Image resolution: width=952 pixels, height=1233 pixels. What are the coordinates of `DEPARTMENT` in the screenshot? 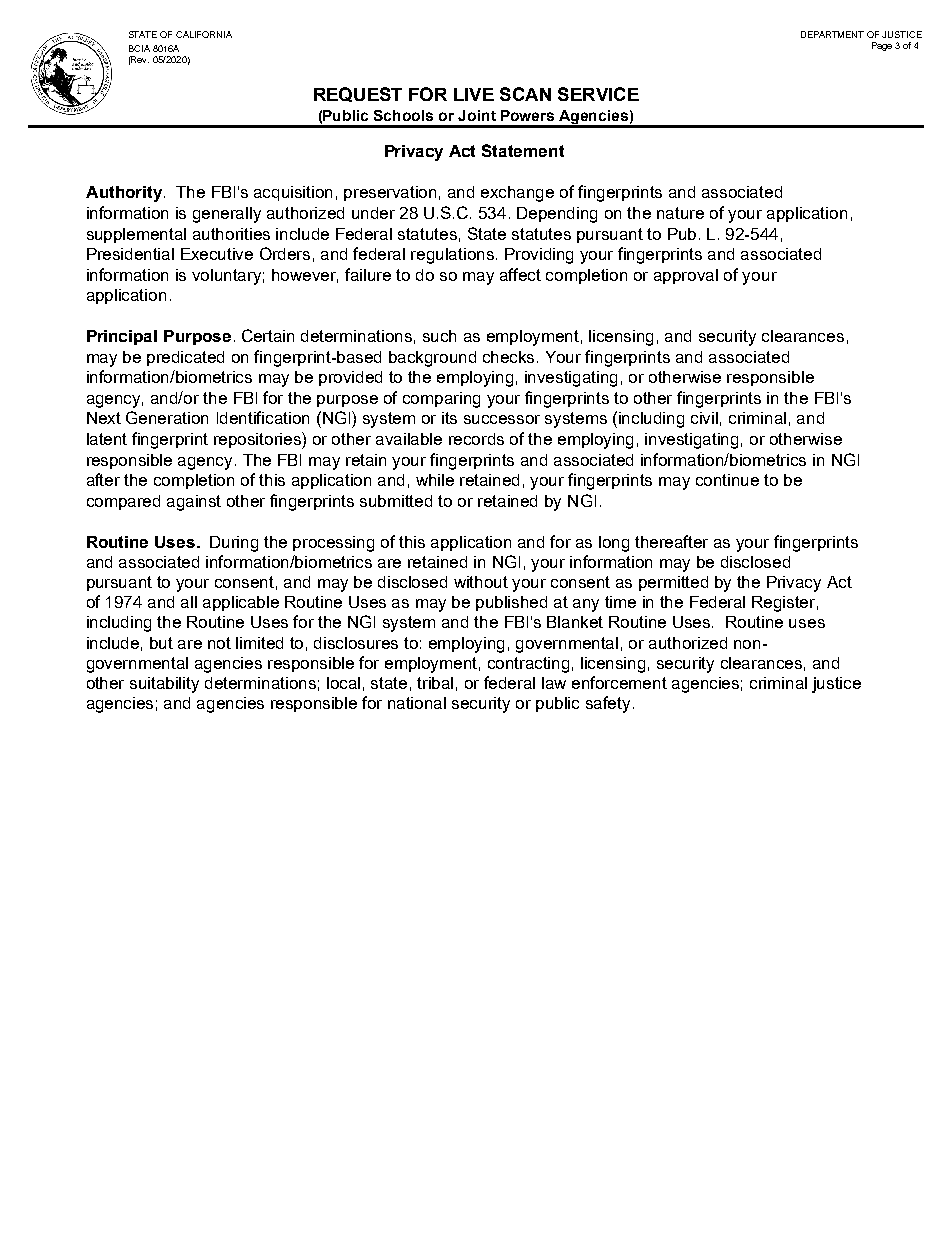 It's located at (832, 34).
